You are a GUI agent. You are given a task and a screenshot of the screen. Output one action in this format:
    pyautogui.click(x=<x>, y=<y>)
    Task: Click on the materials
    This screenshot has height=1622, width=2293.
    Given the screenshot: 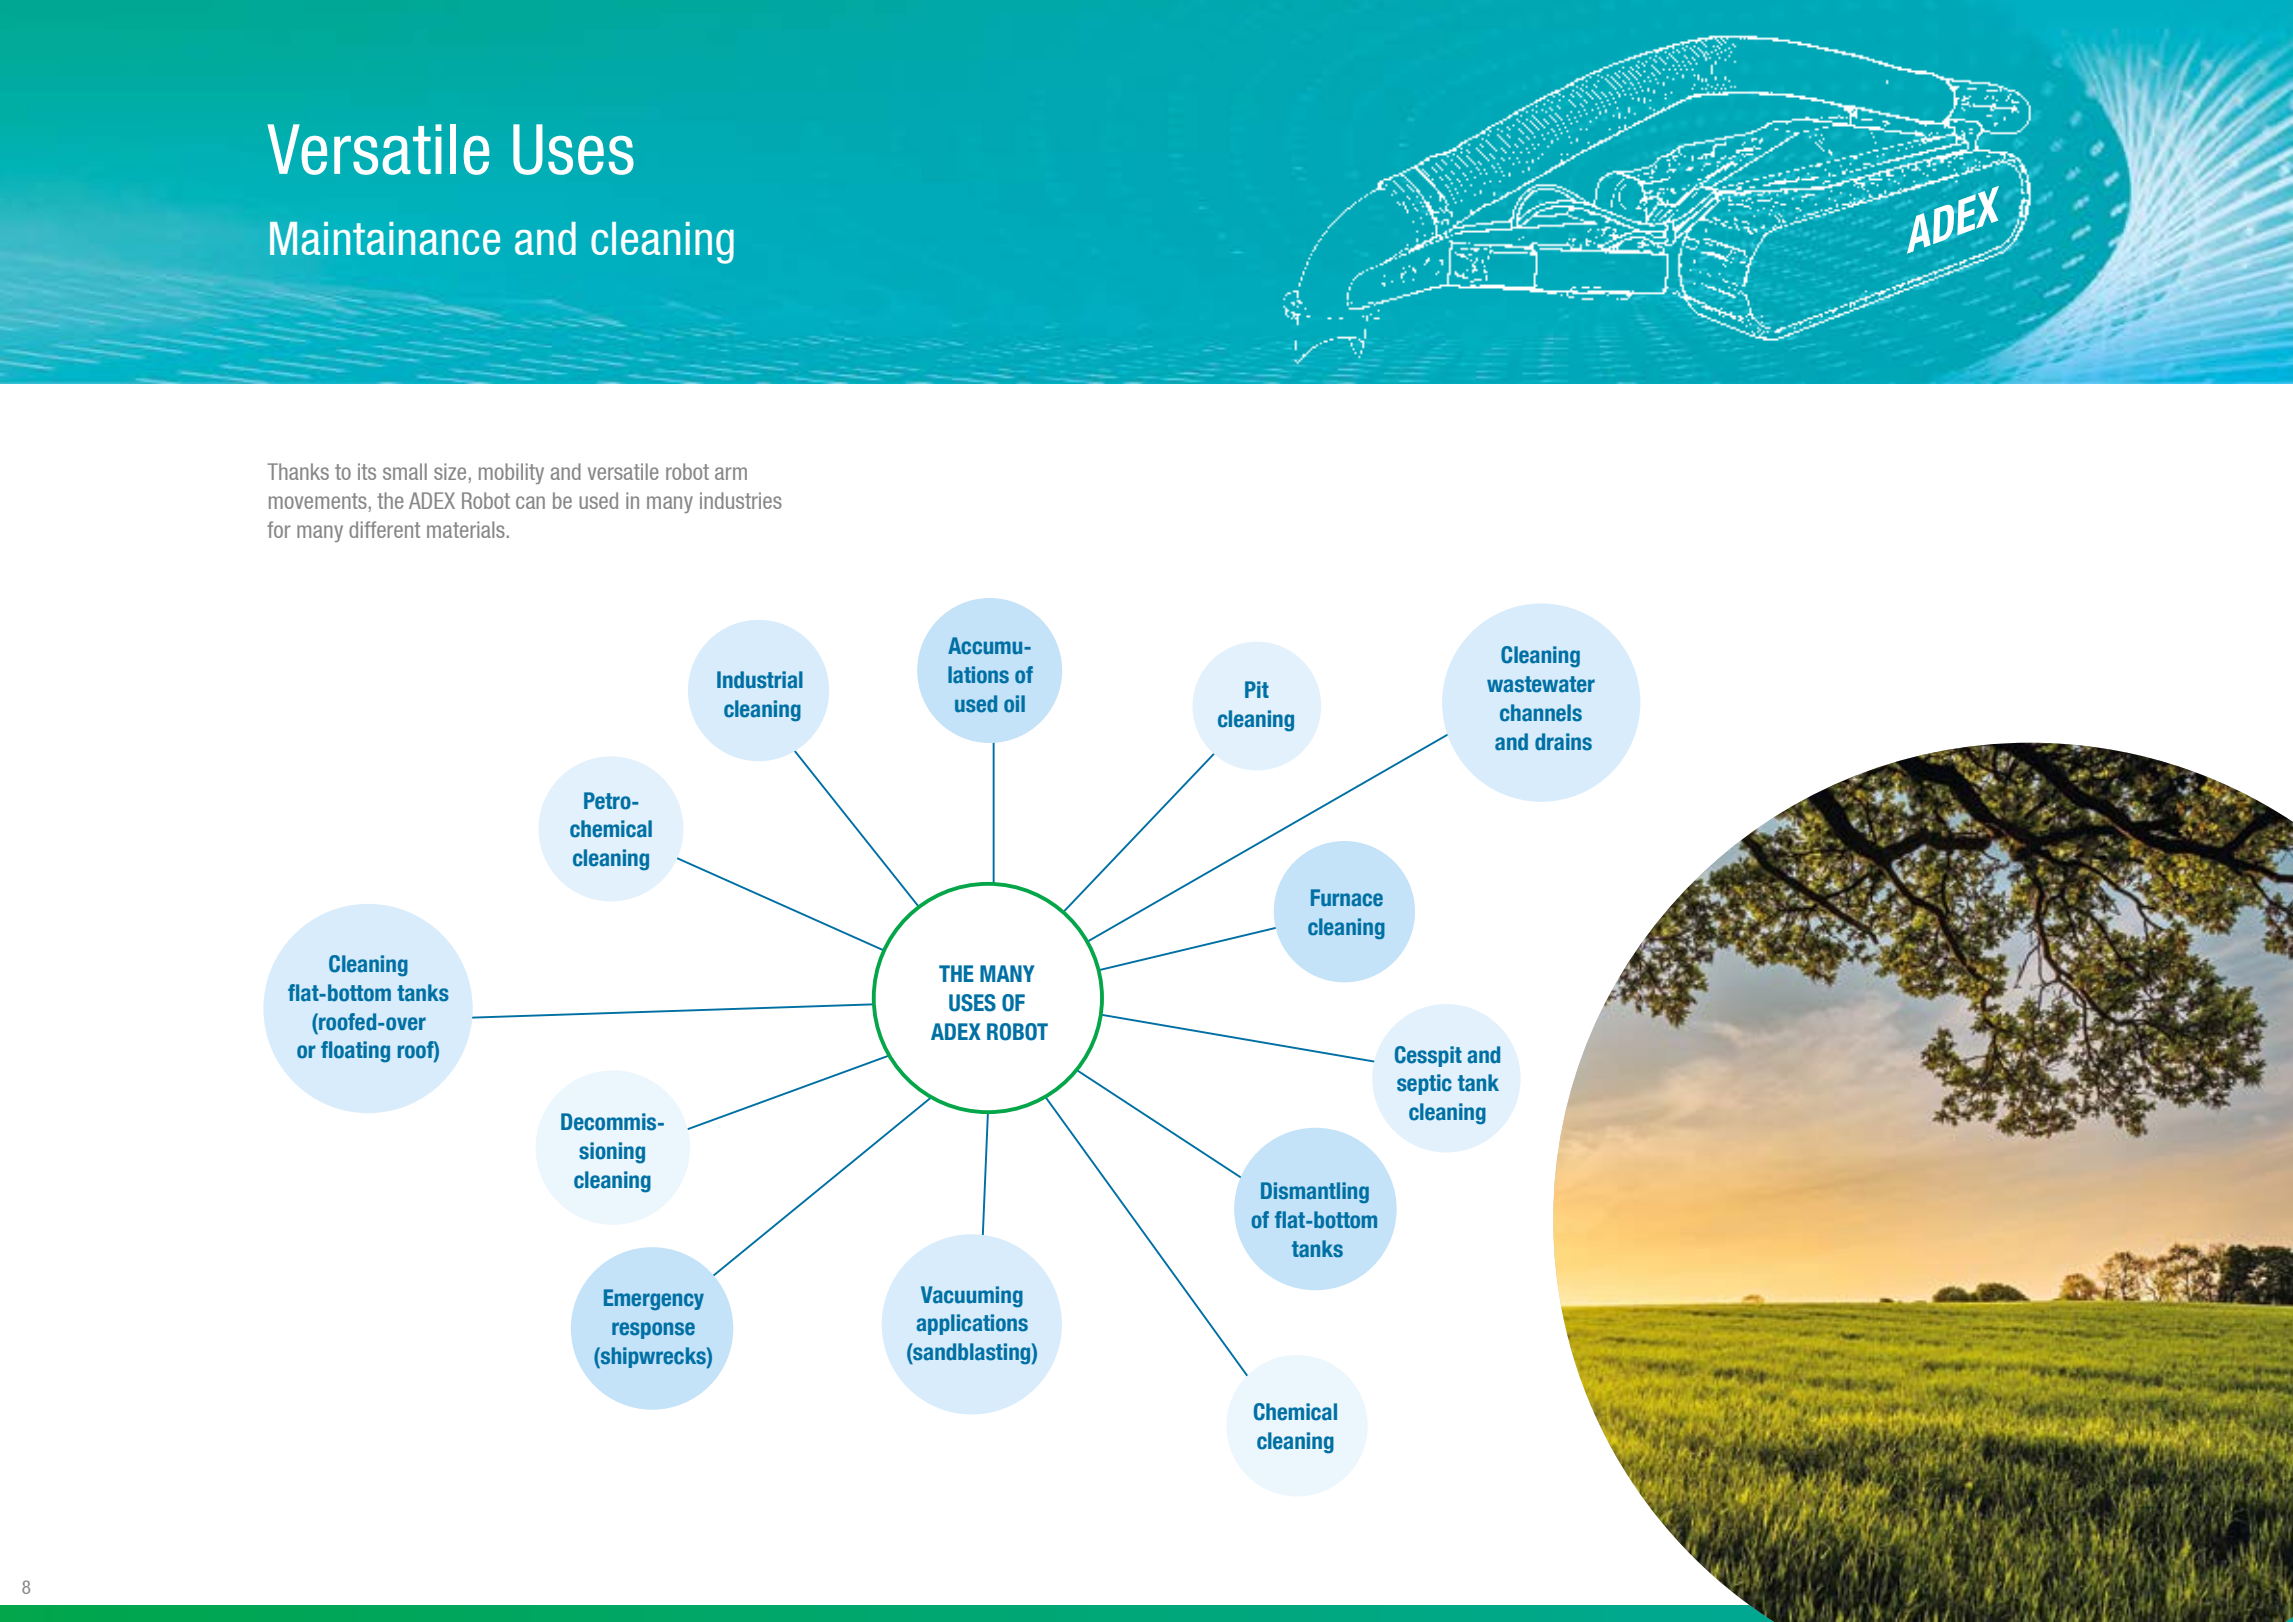 What is the action you would take?
    pyautogui.click(x=466, y=529)
